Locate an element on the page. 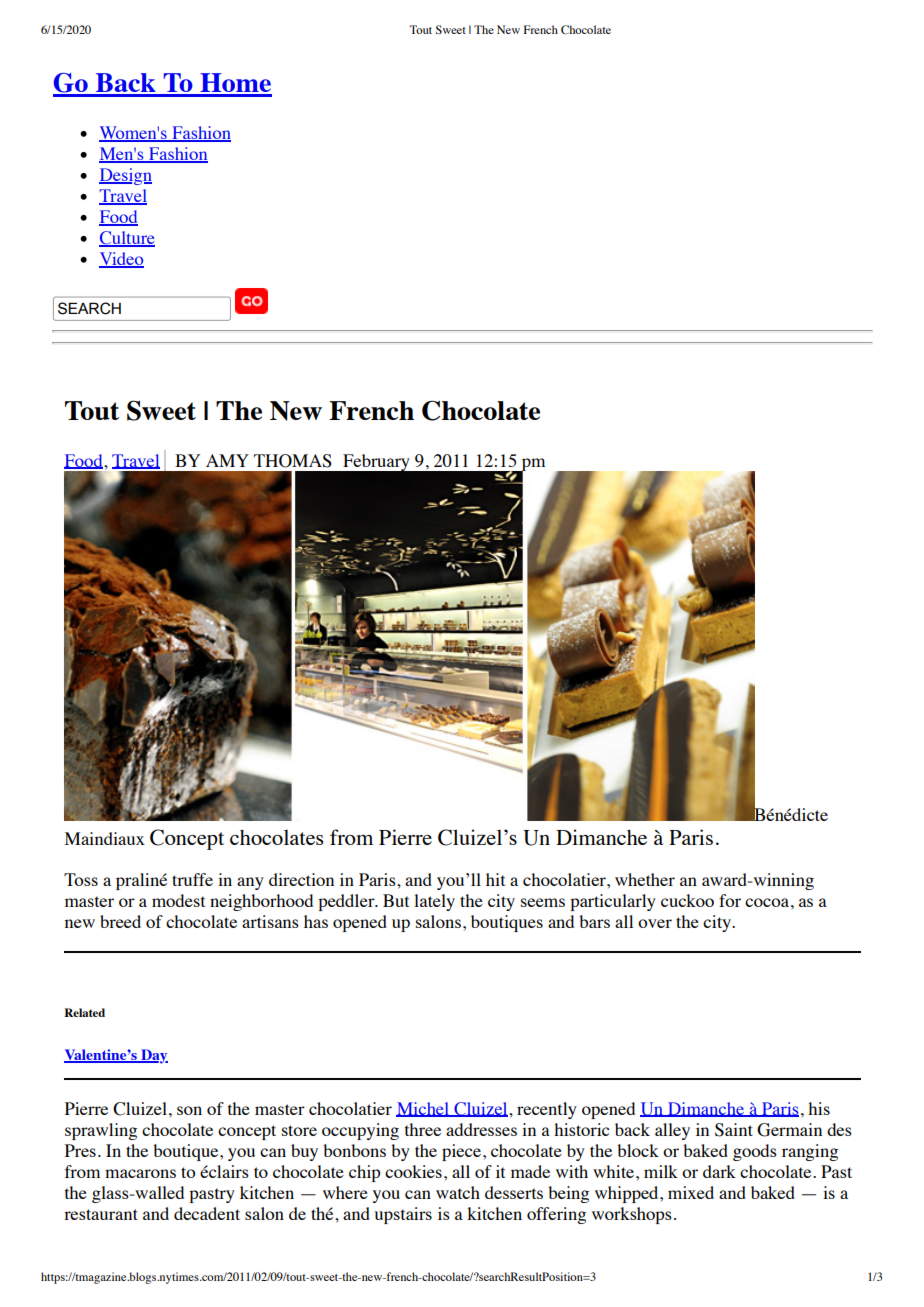 This page has width=924, height=1307. Video is located at coordinates (121, 260).
